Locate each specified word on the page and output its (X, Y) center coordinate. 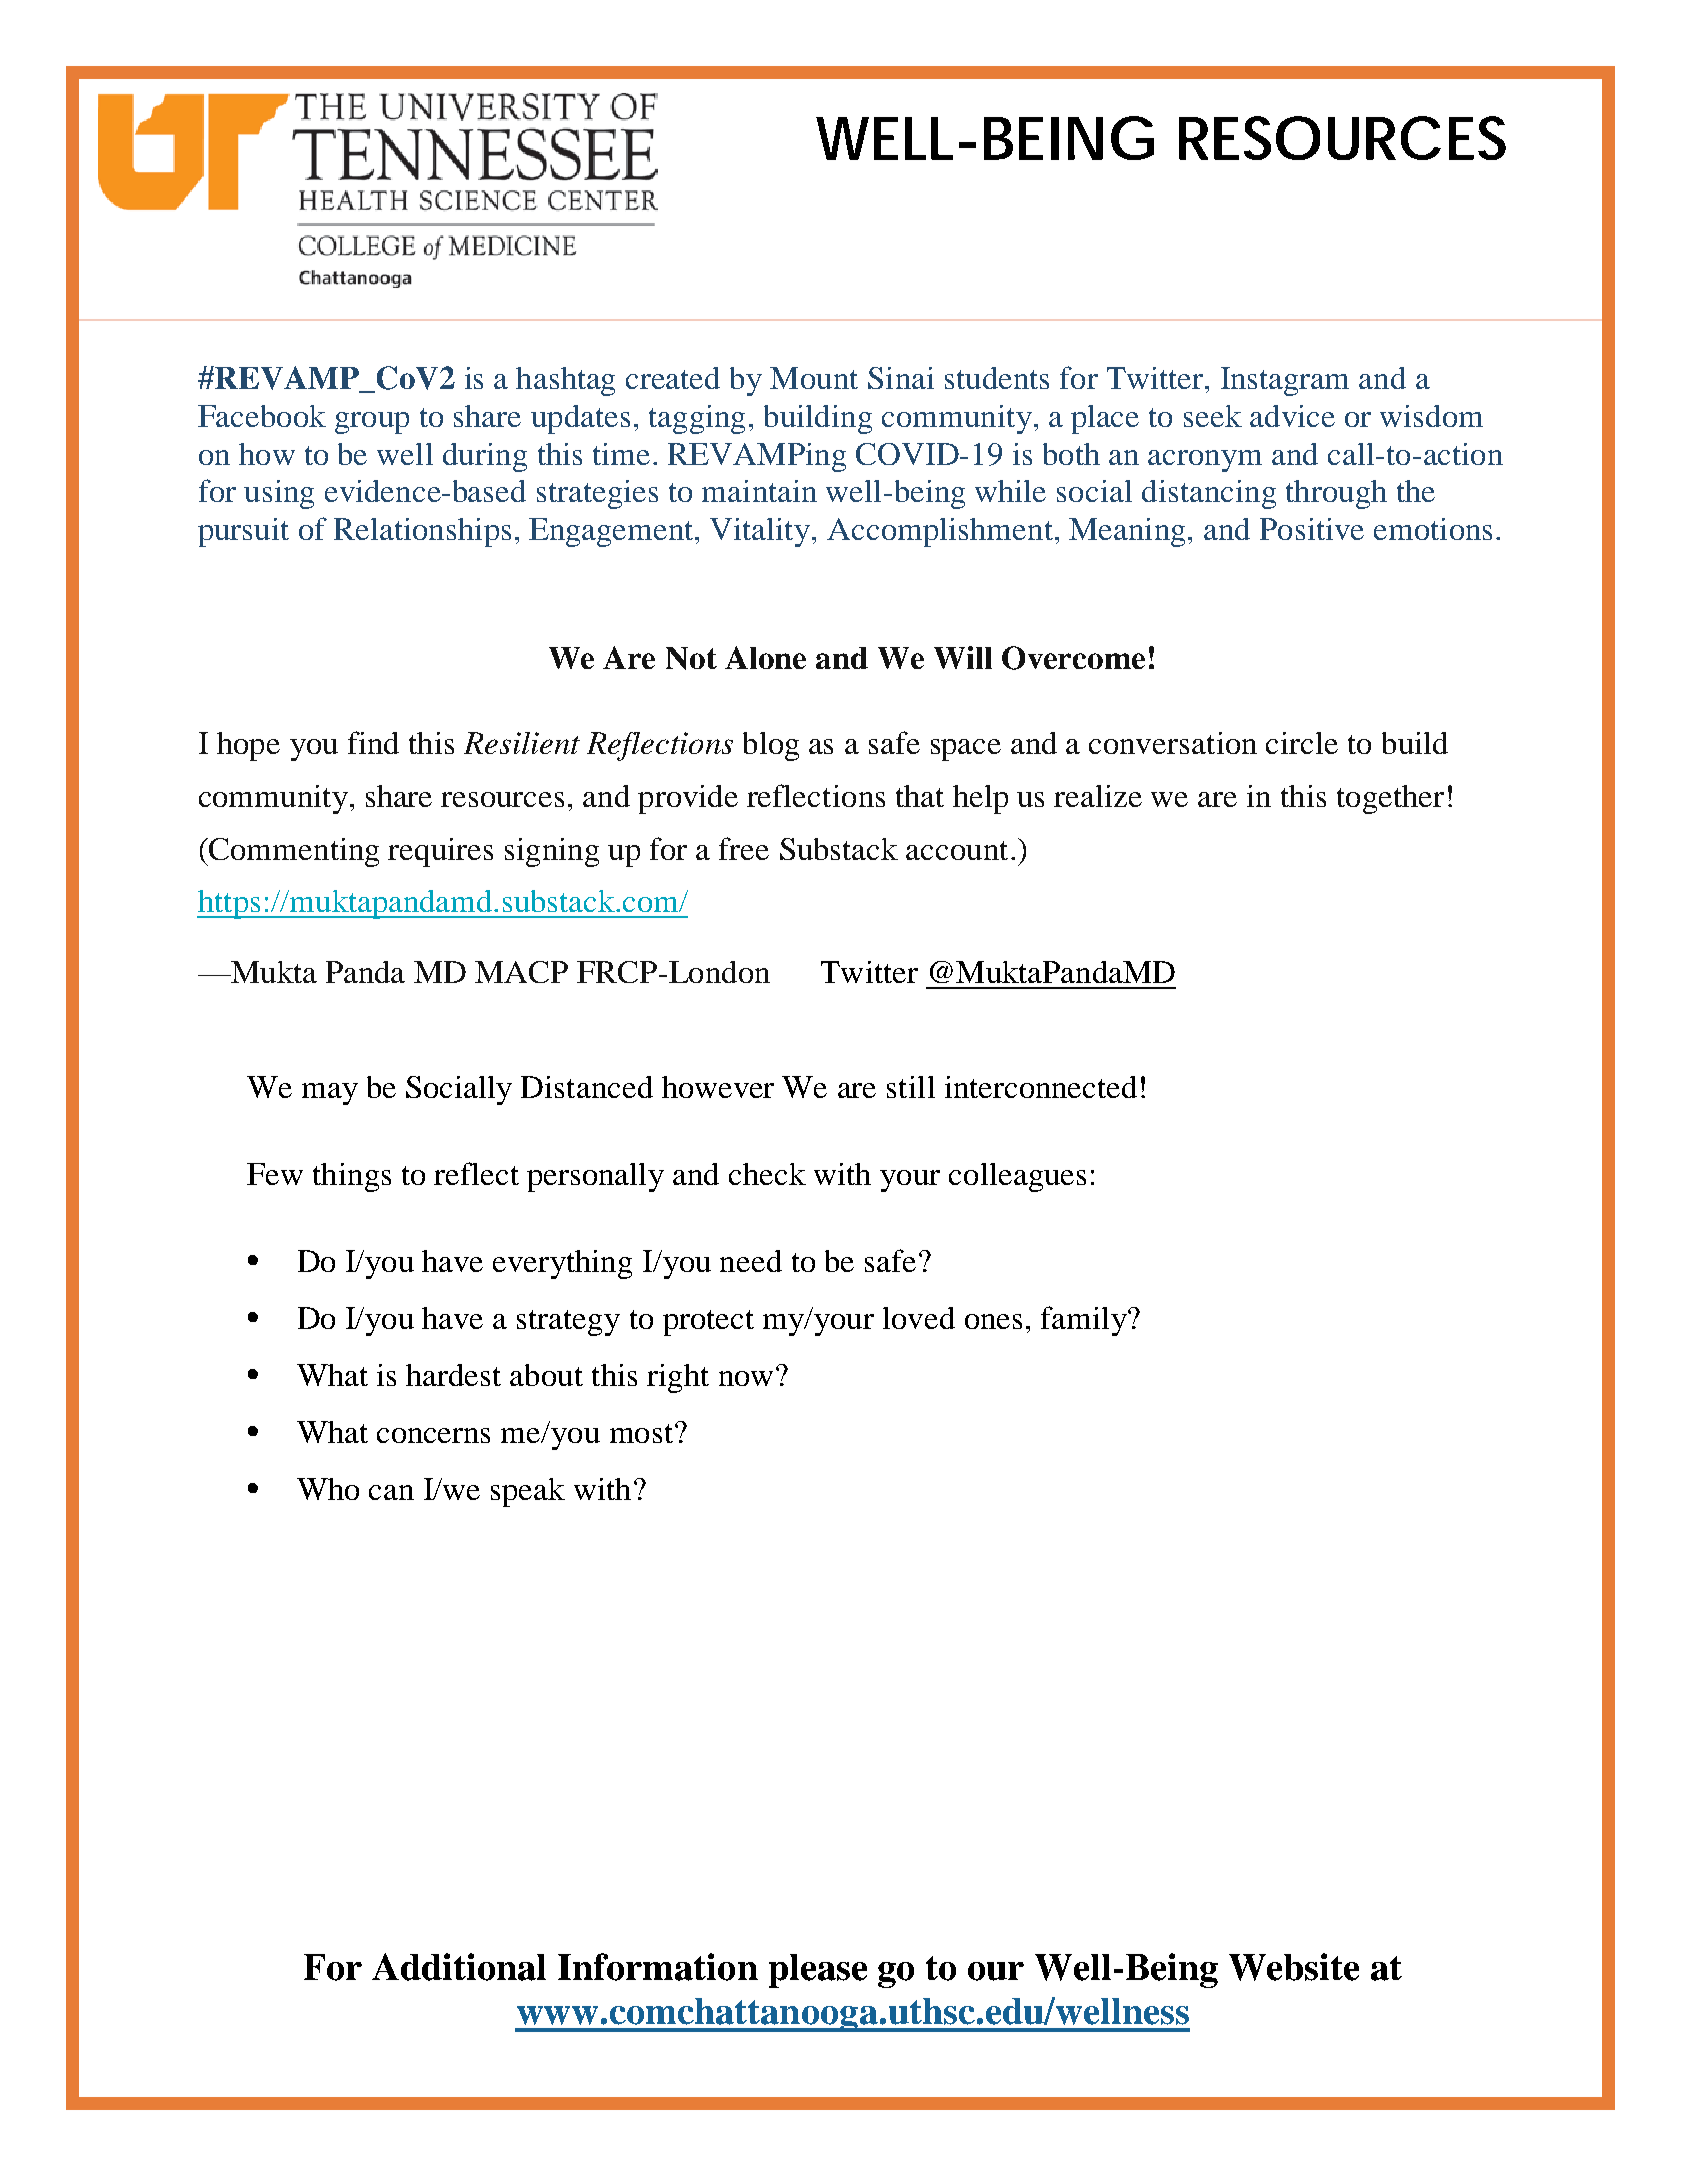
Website (1294, 1967)
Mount (814, 378)
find (373, 742)
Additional (459, 1967)
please (818, 1971)
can (391, 1492)
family (1085, 1321)
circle (1302, 743)
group (372, 423)
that (920, 796)
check (767, 1174)
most (641, 1433)
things (352, 1177)
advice (1292, 416)
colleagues (1017, 1177)
